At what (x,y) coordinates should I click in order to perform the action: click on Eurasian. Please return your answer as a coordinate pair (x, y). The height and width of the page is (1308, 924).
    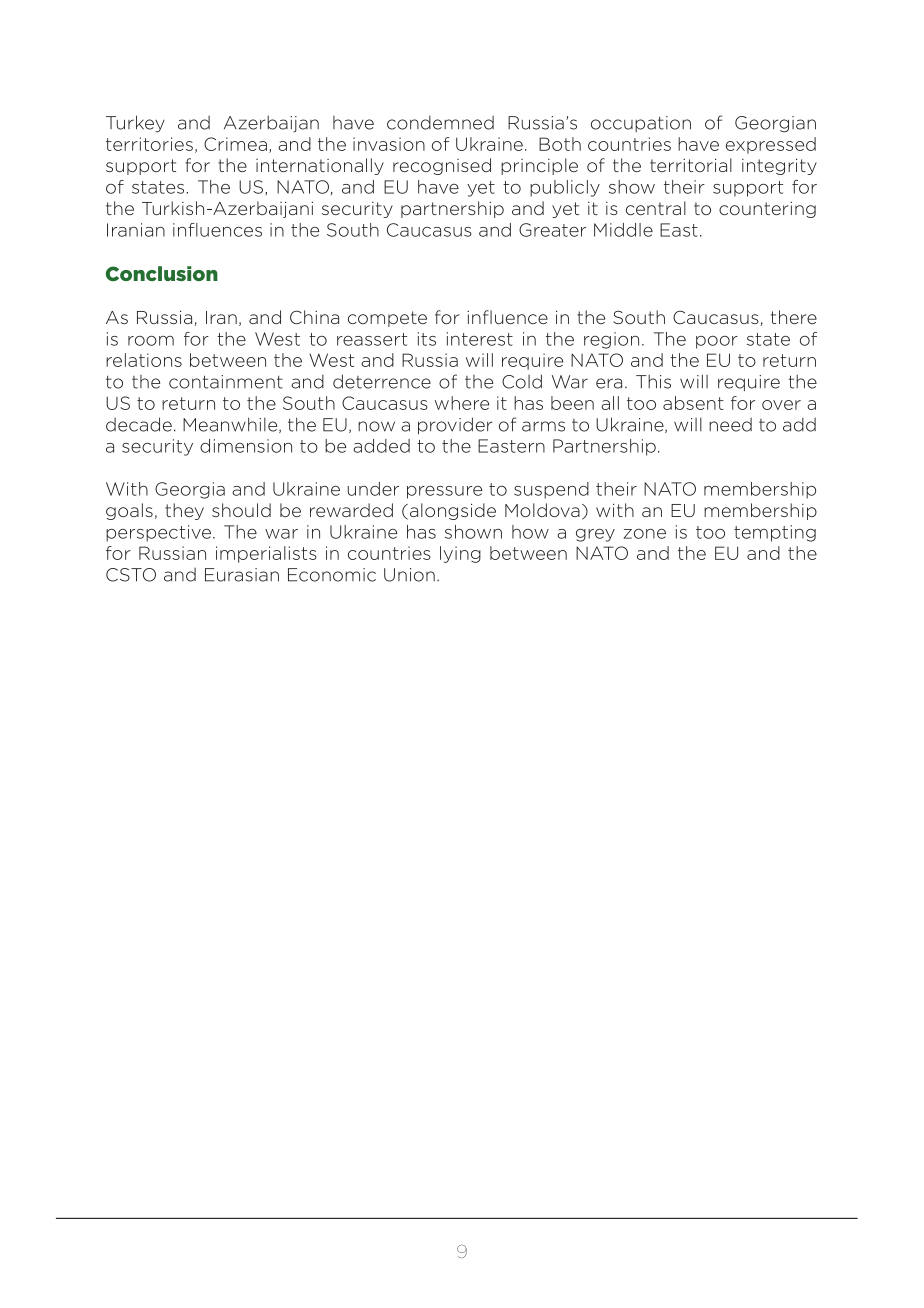
    Looking at the image, I should click on (242, 575).
